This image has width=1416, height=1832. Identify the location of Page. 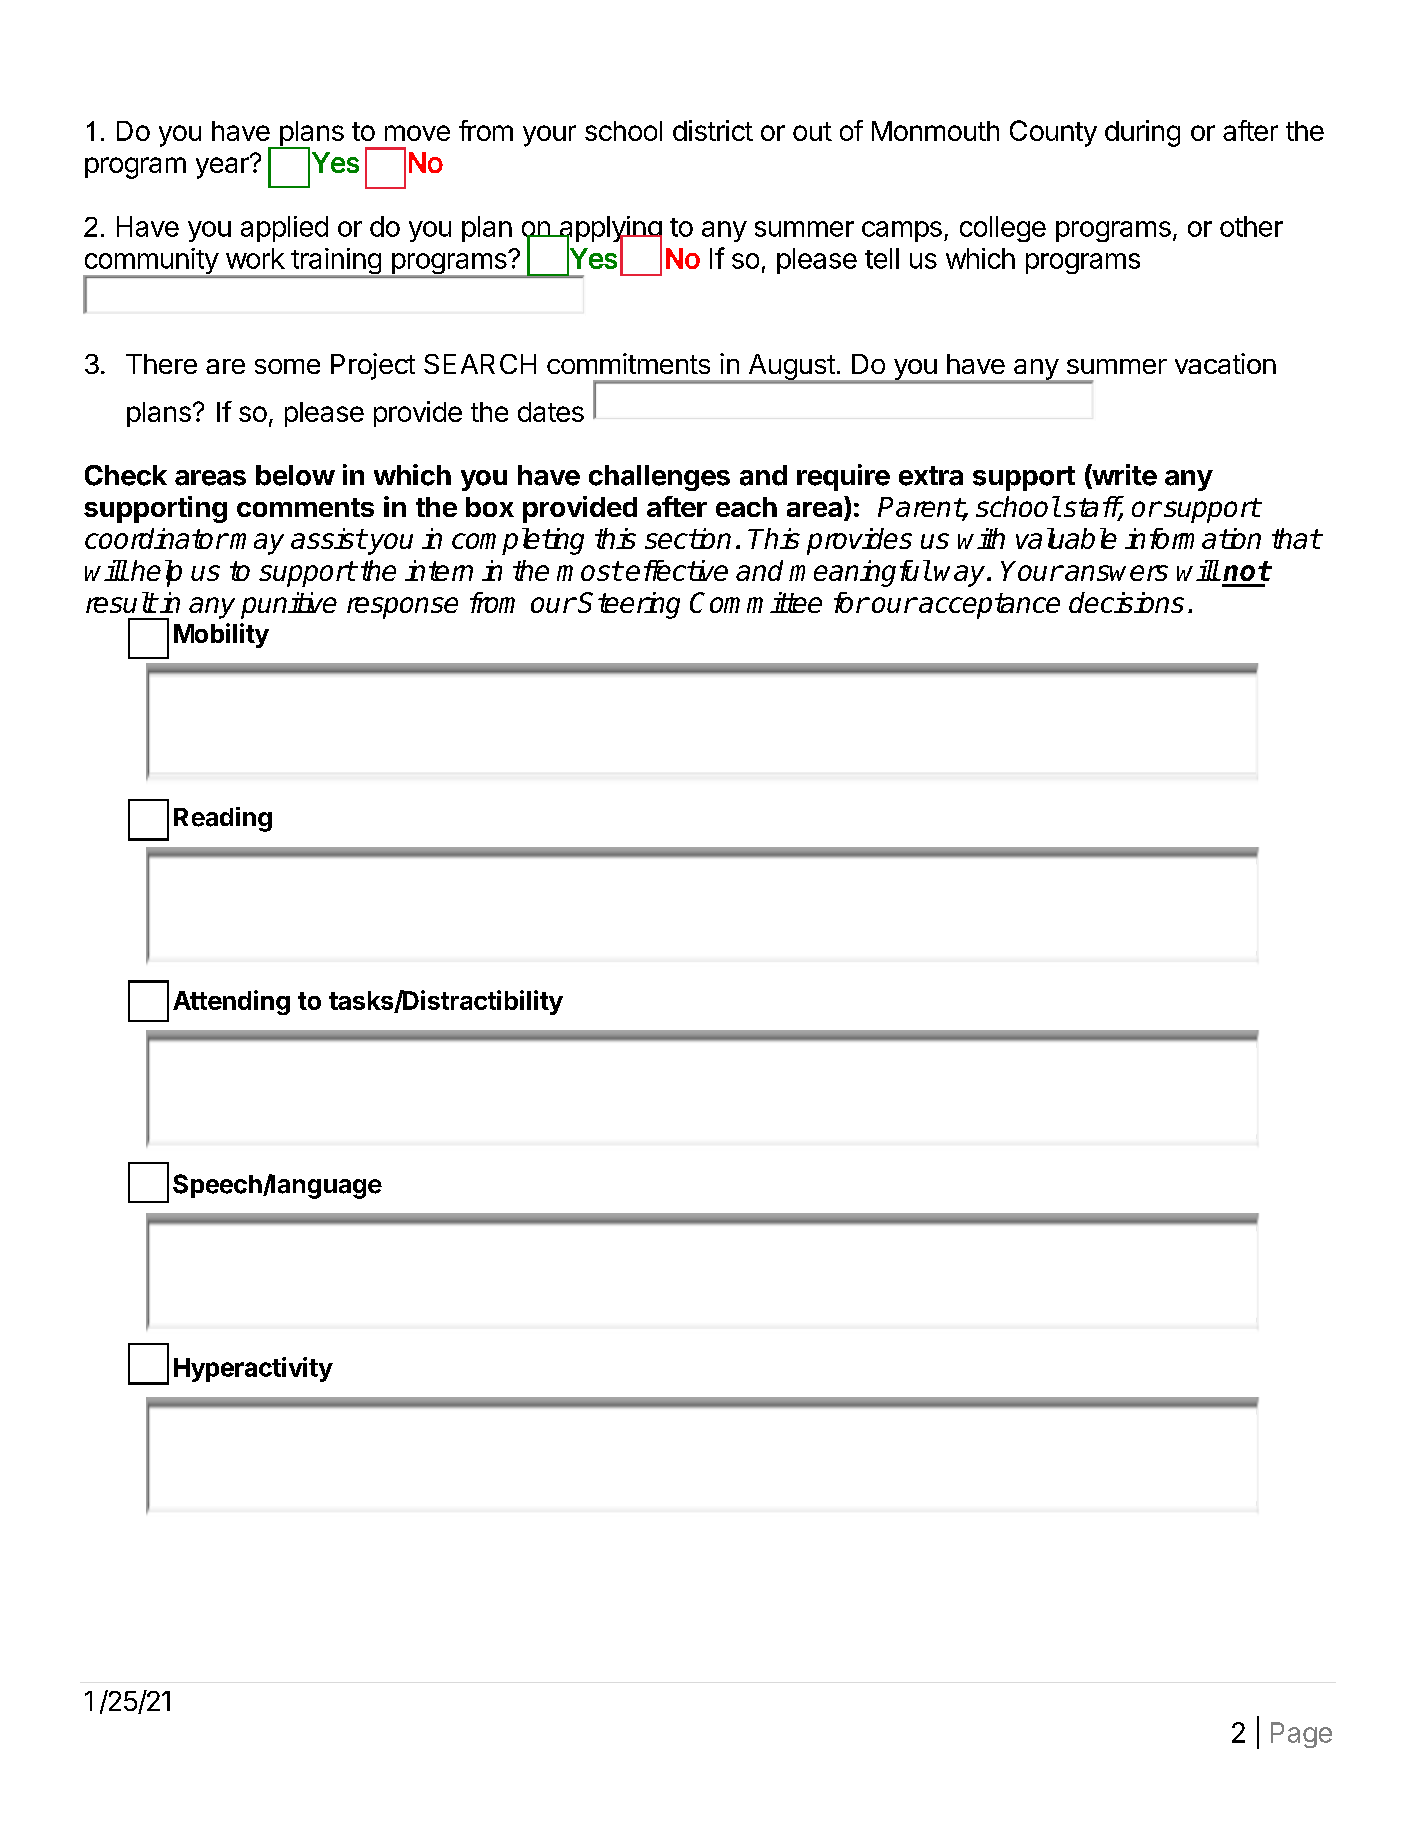
(1301, 1735).
